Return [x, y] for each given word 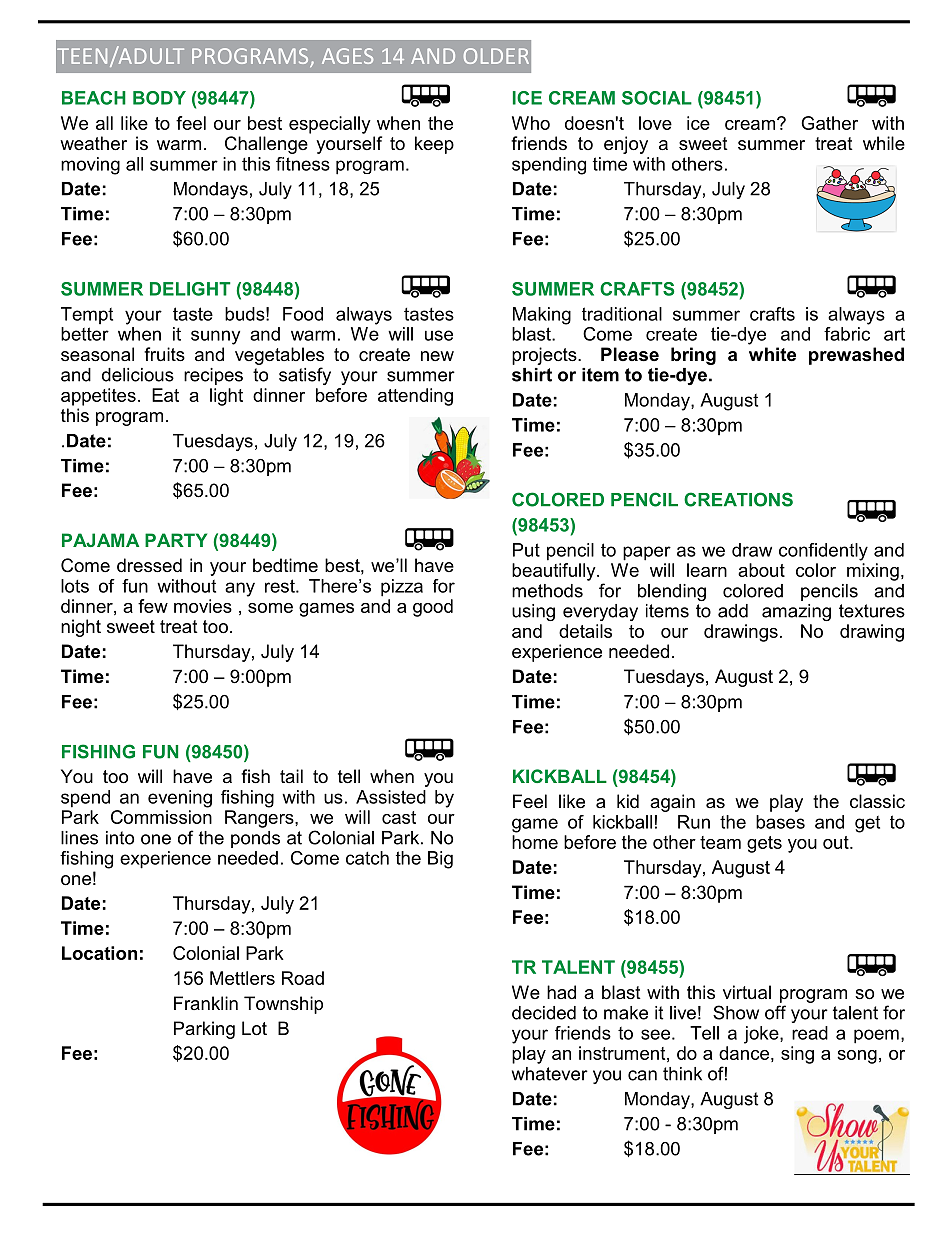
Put [526, 550]
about [761, 570]
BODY [159, 98]
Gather [829, 123]
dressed [149, 565]
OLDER [496, 56]
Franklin [206, 1003]
